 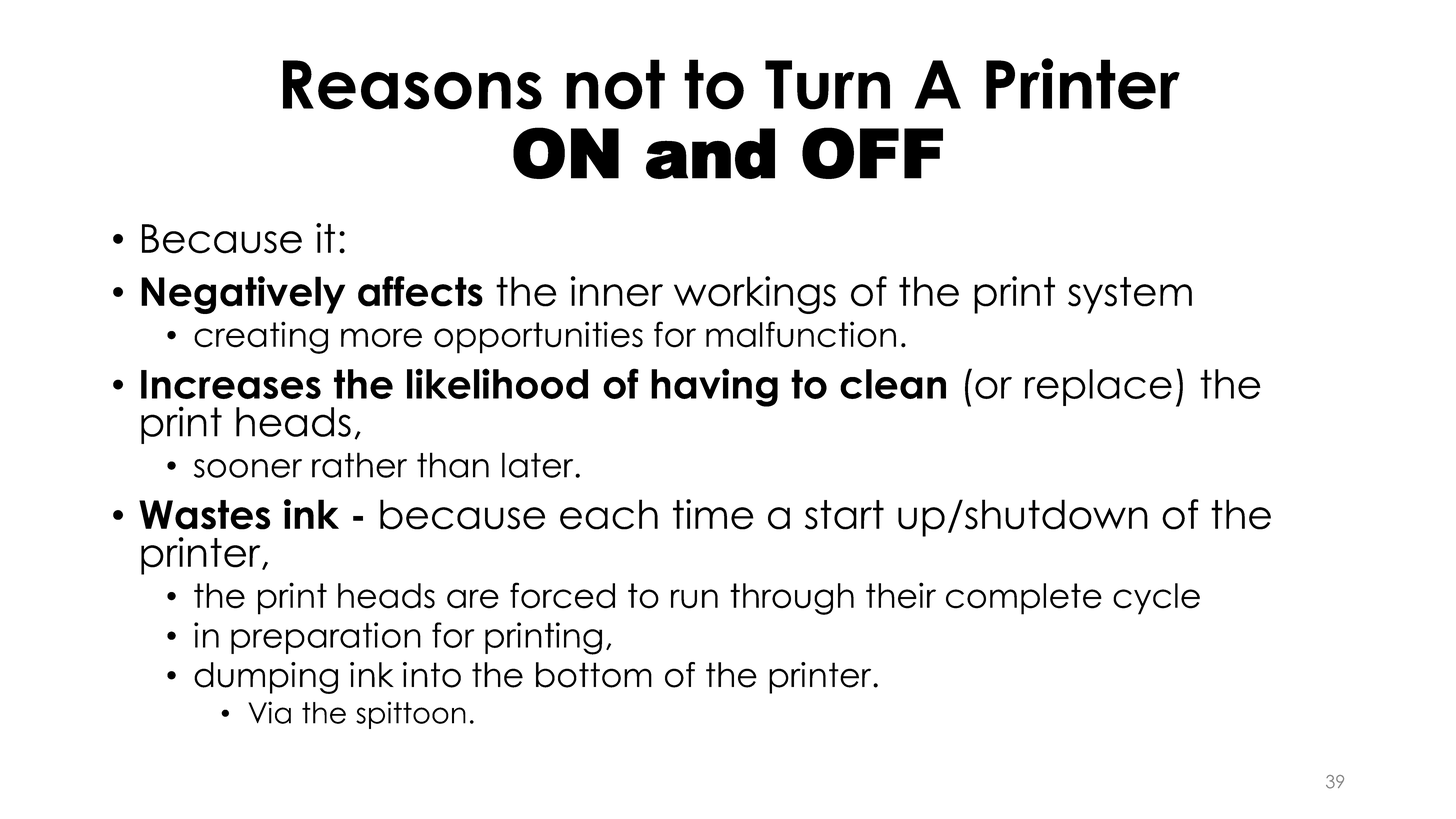 What do you see at coordinates (827, 85) in the screenshot?
I see `Turn` at bounding box center [827, 85].
